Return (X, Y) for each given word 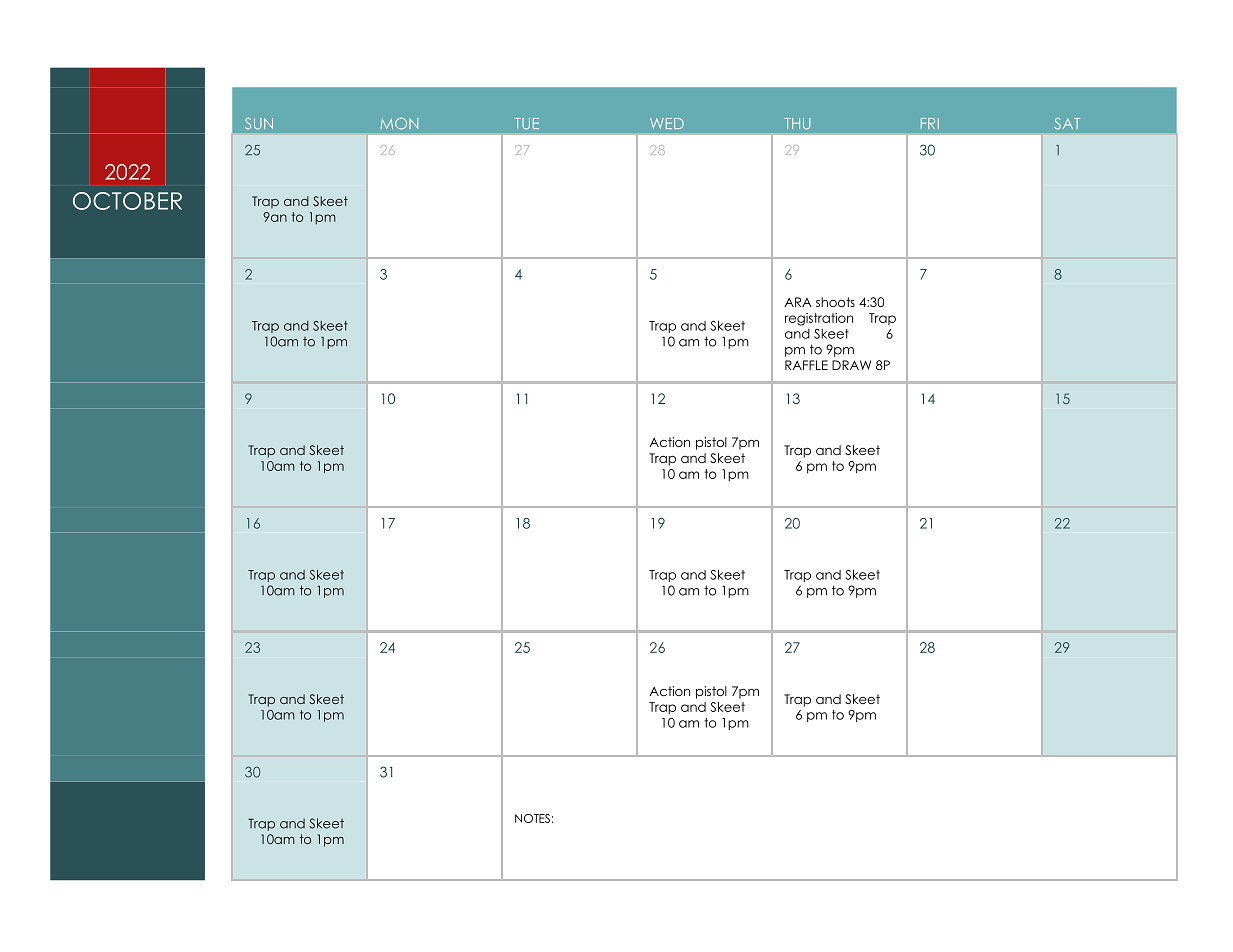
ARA (798, 302)
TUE (526, 124)
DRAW (851, 365)
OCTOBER (127, 201)
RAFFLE (806, 365)
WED (667, 123)
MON (399, 124)
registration (819, 319)
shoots (835, 302)
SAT (1067, 124)
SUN (259, 124)
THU (797, 124)
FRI (930, 123)
